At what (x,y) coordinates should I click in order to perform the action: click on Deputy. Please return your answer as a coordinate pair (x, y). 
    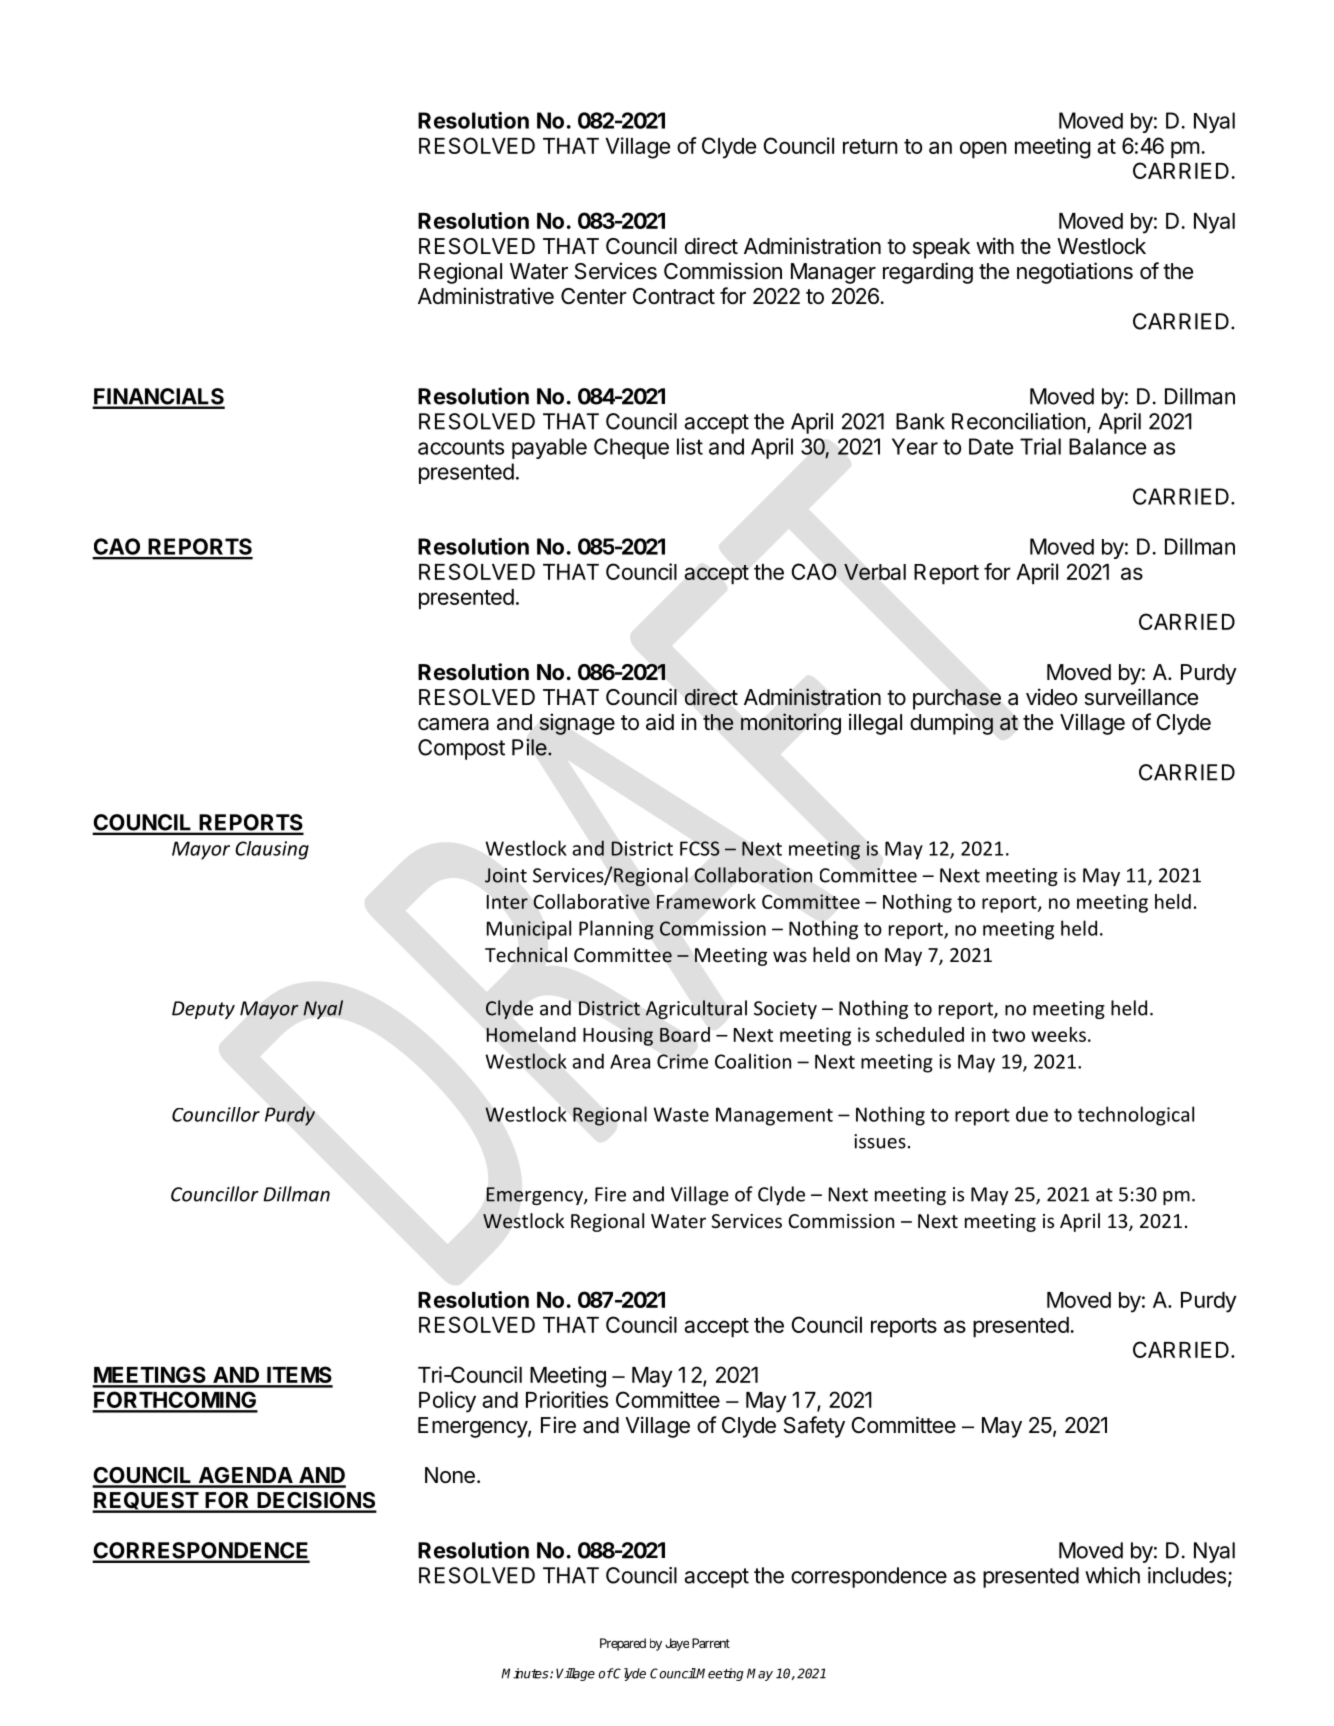
    Looking at the image, I should click on (203, 1010).
